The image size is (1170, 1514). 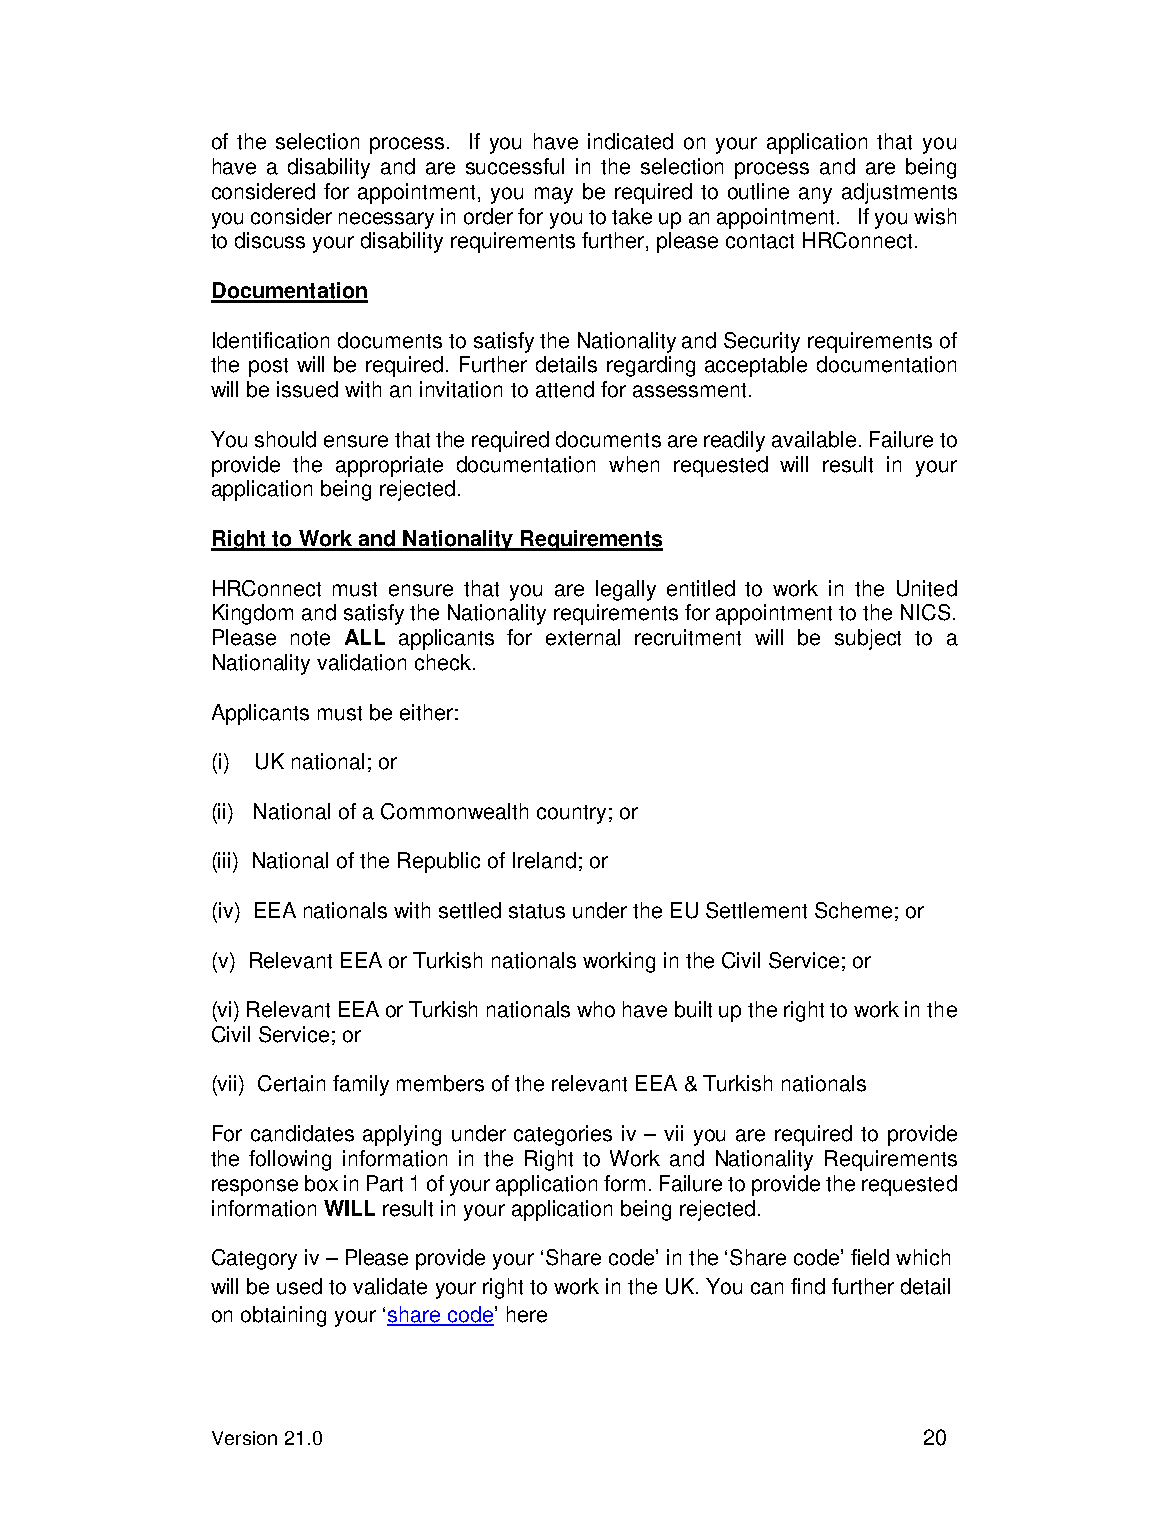 What do you see at coordinates (853, 910) in the page?
I see `Scheme` at bounding box center [853, 910].
